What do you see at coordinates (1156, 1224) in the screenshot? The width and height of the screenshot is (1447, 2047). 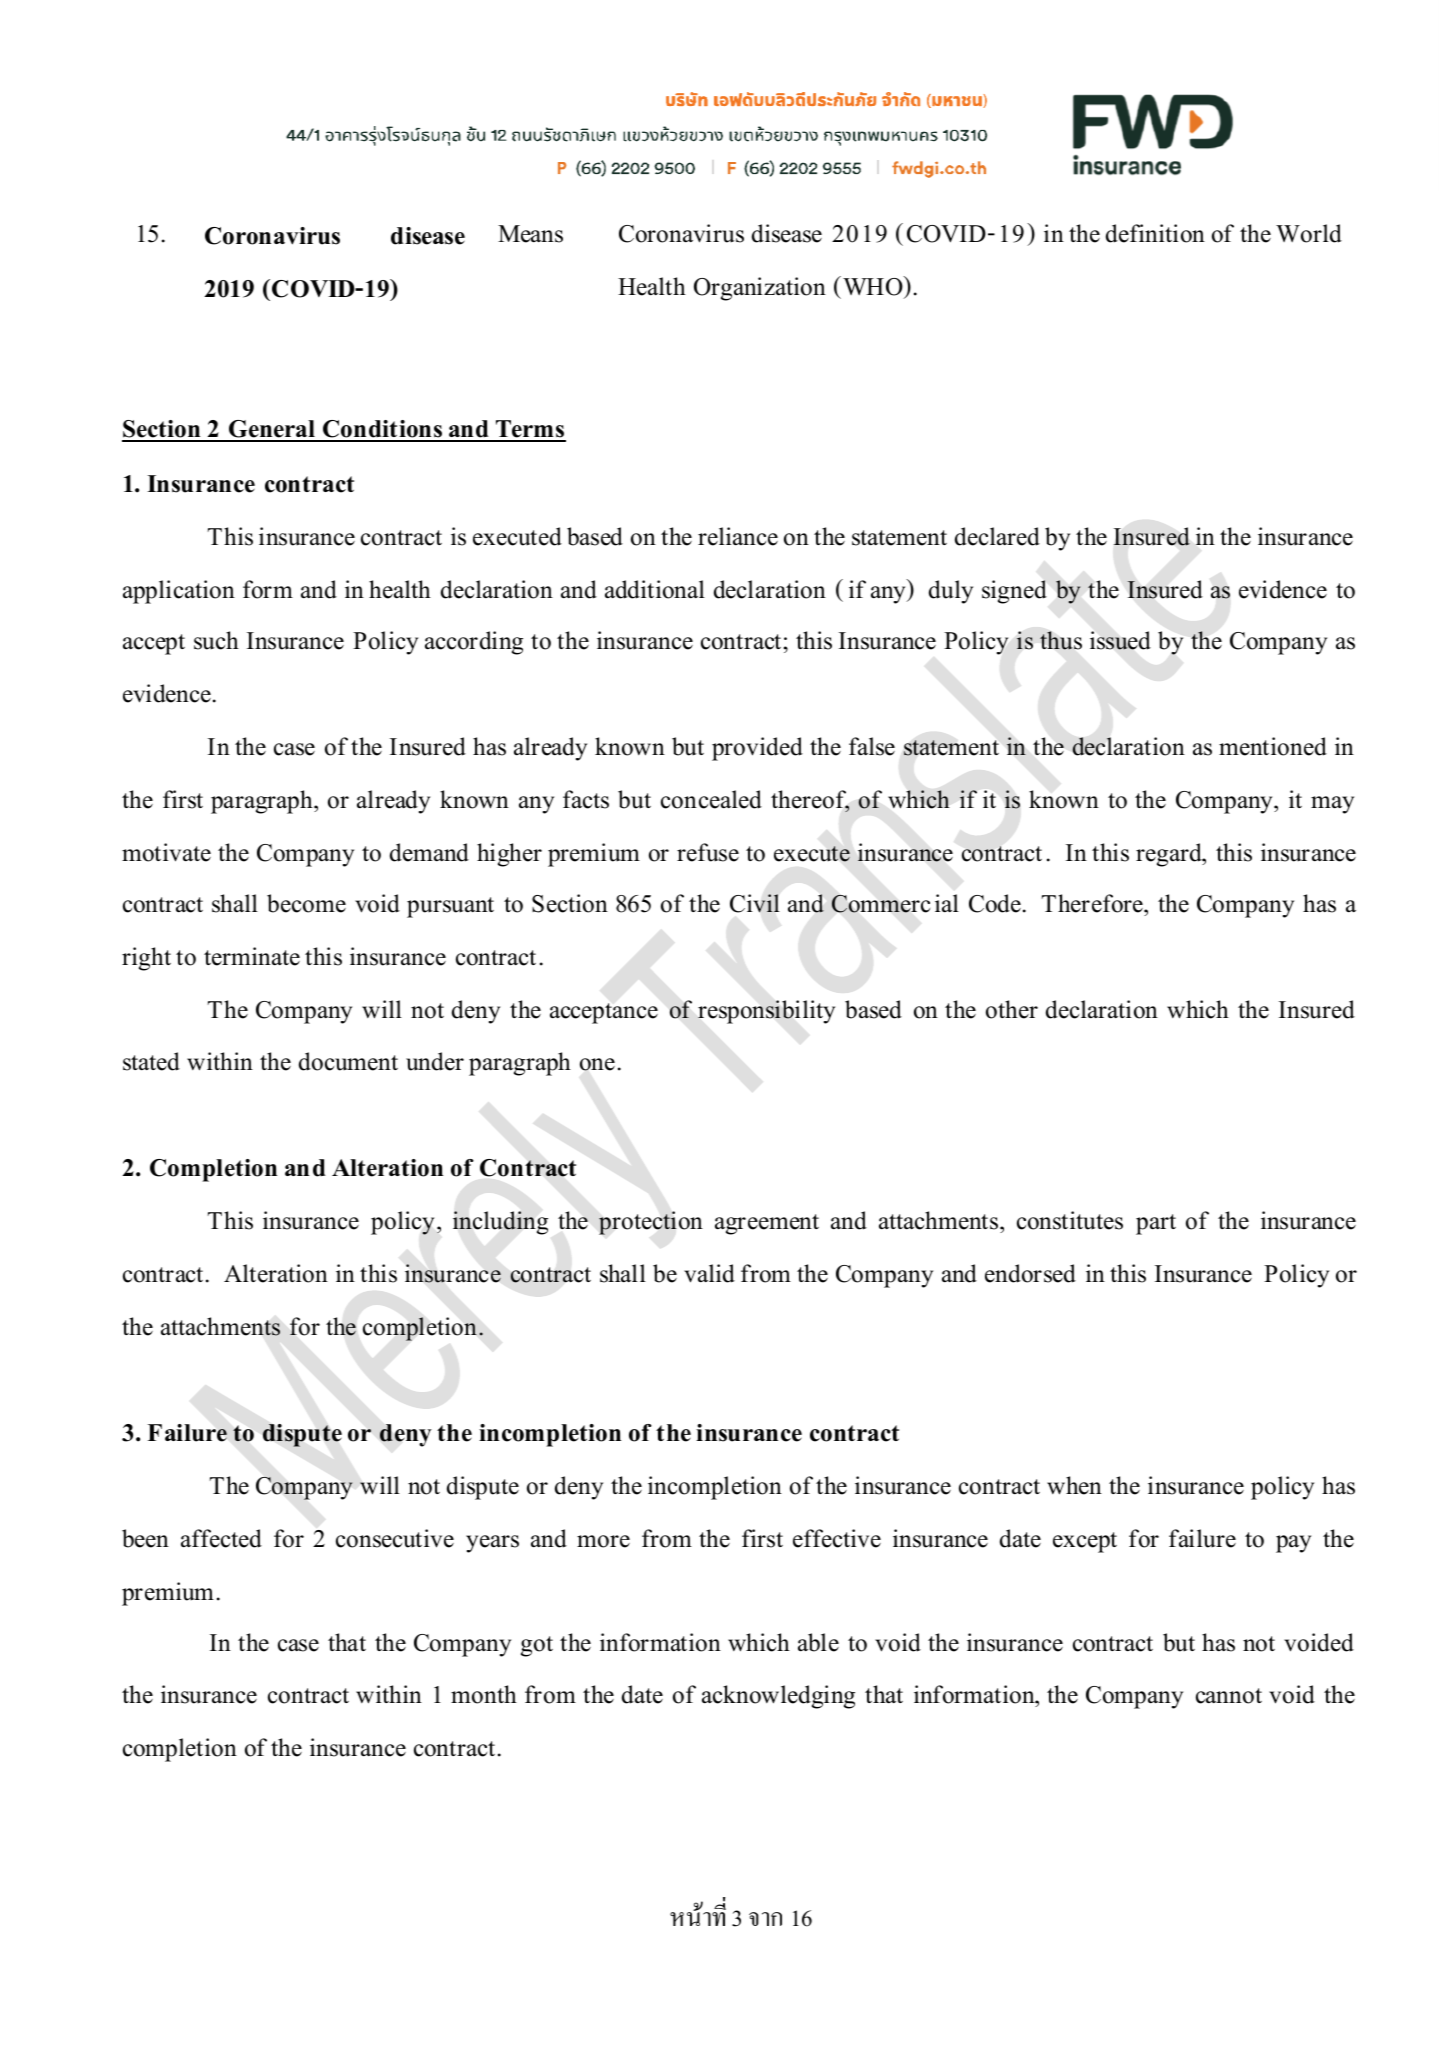 I see `part` at bounding box center [1156, 1224].
